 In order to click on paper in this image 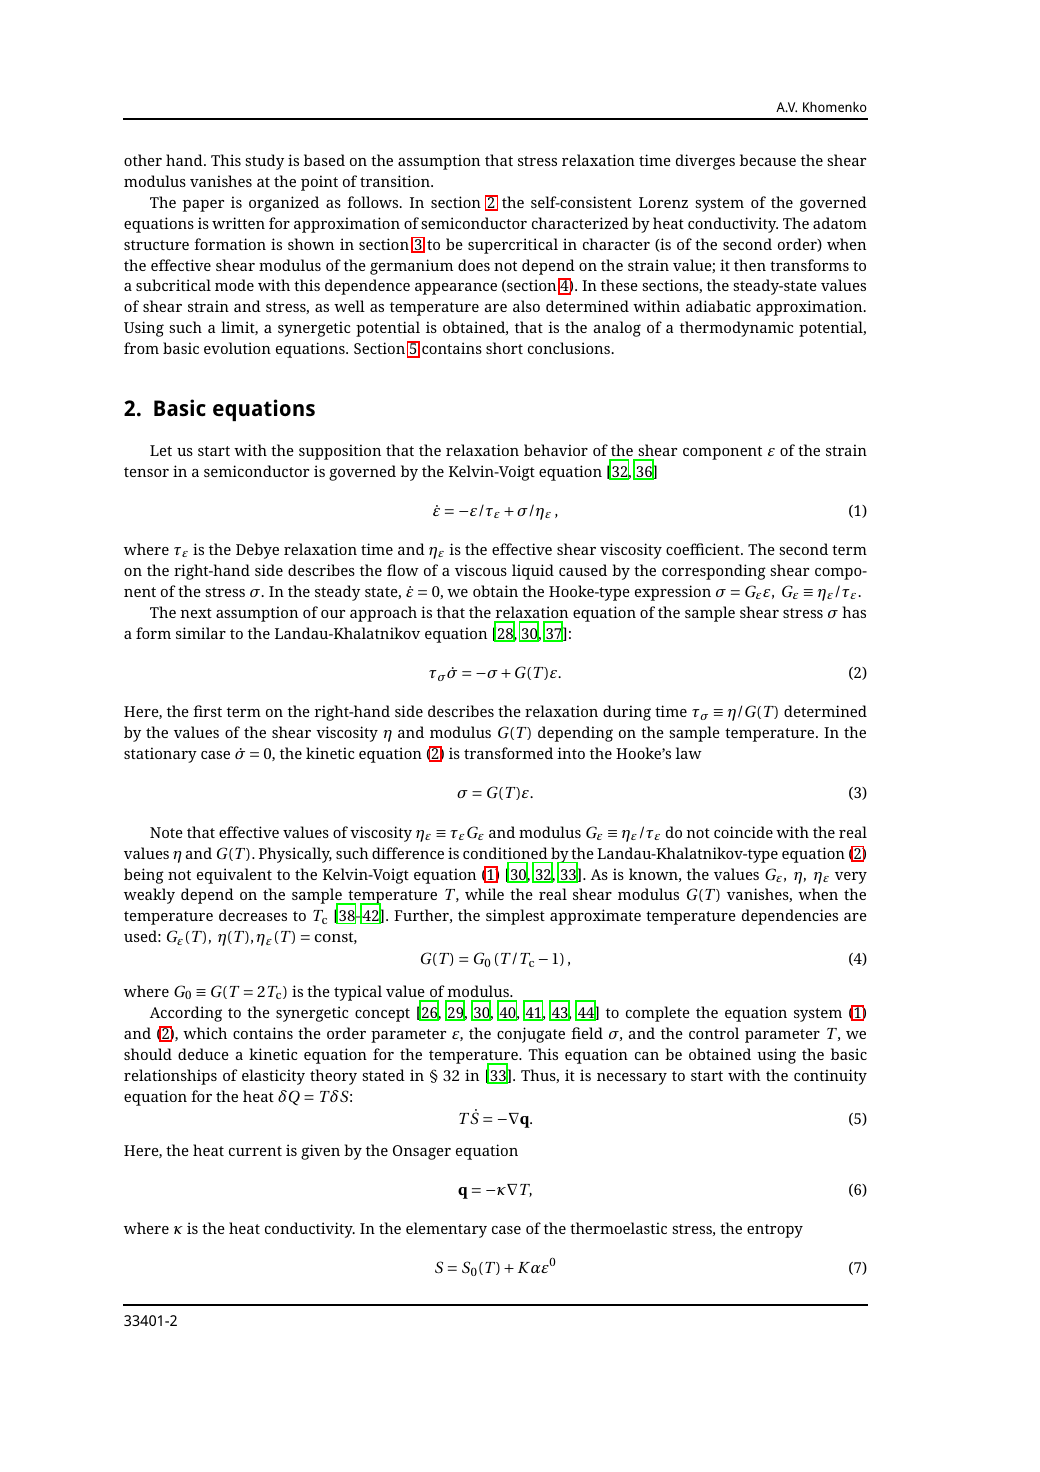, I will do `click(203, 206)`.
